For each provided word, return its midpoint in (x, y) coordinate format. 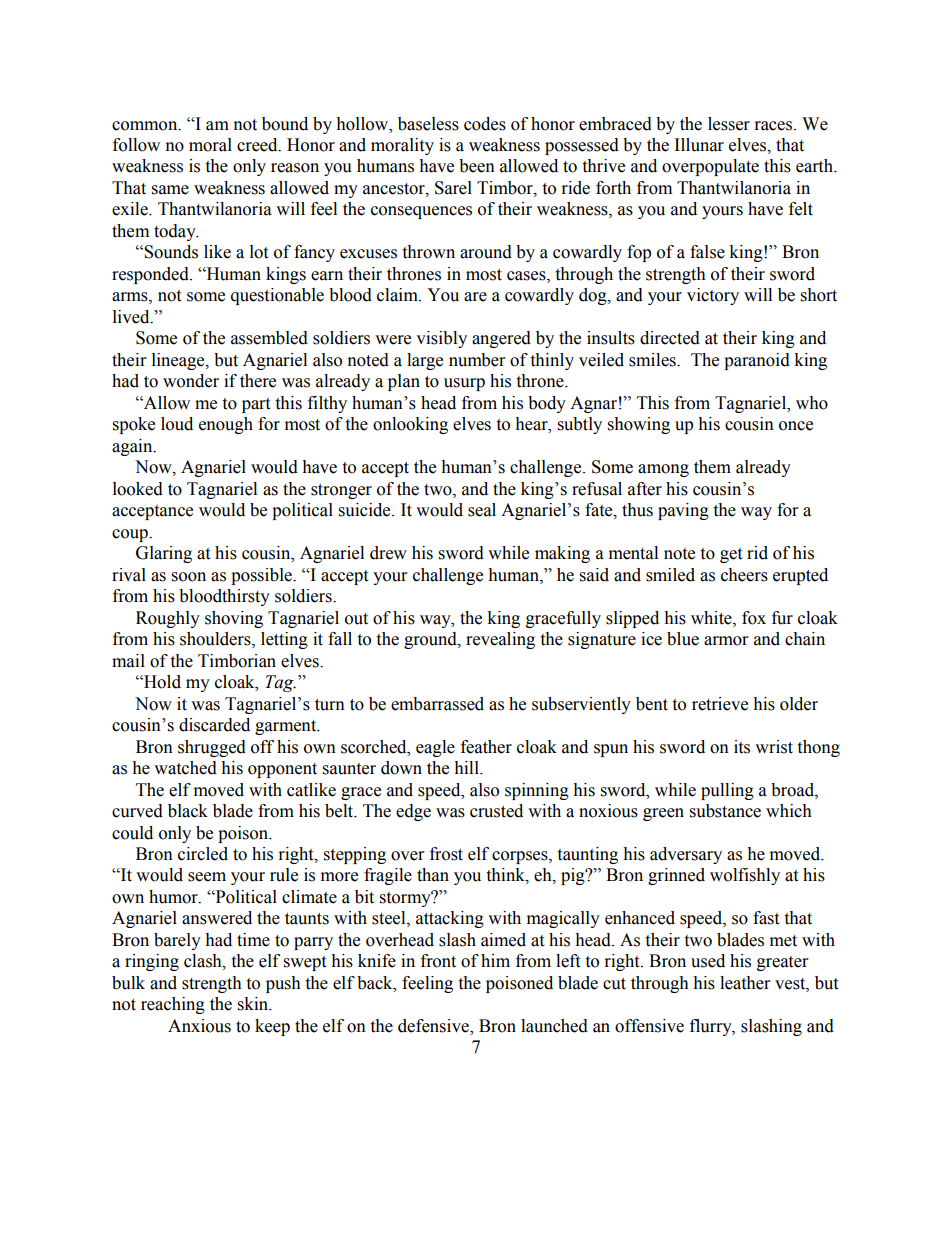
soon (189, 577)
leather (745, 983)
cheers (744, 575)
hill (467, 767)
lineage (179, 361)
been (477, 166)
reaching (173, 1005)
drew (388, 553)
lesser (729, 124)
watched (185, 768)
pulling (727, 791)
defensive (434, 1027)
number (477, 360)
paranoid (757, 361)
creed (258, 145)
